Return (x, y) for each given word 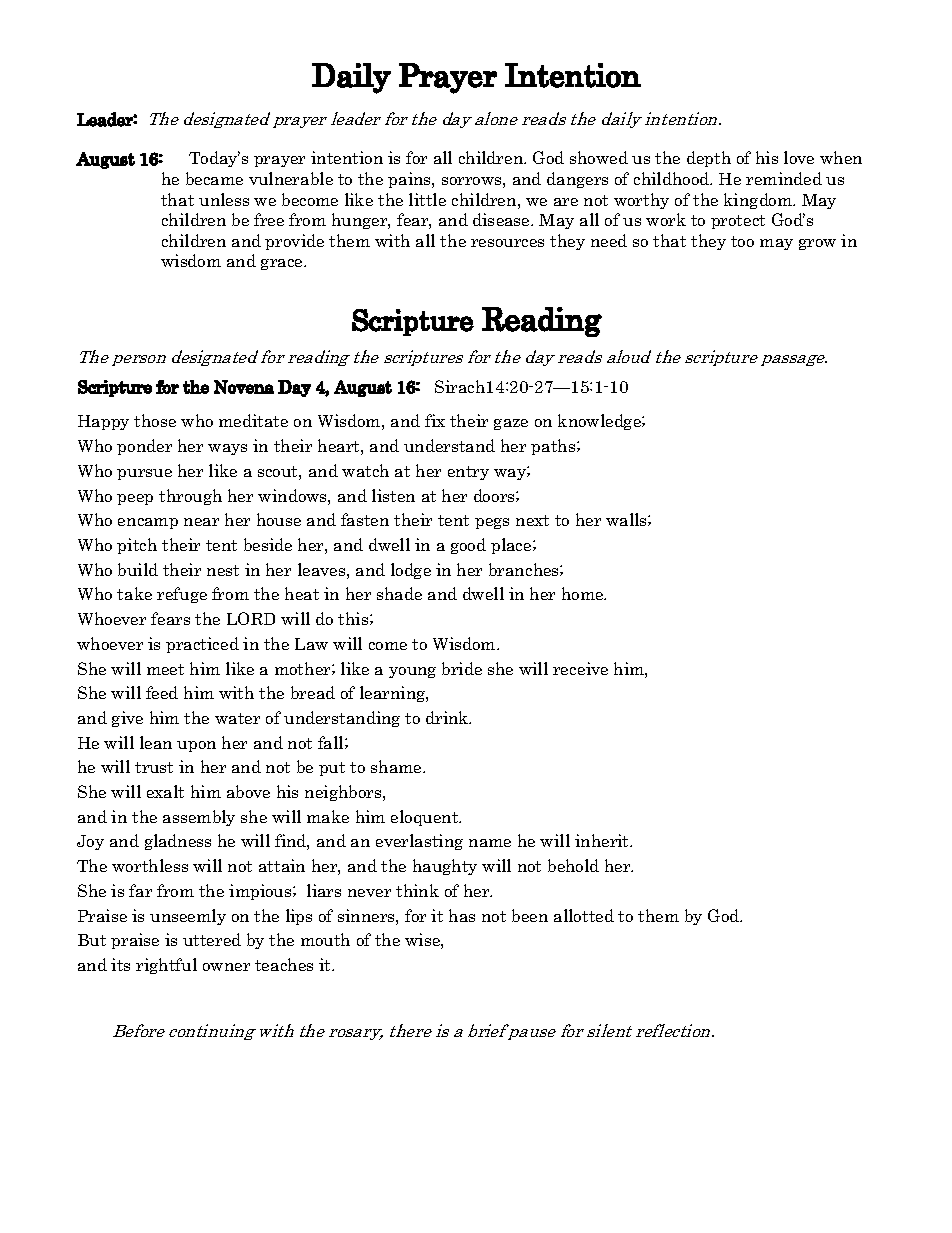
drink (448, 717)
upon (196, 746)
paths (554, 447)
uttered (212, 939)
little (427, 199)
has (462, 915)
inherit (603, 840)
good (468, 546)
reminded (784, 178)
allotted (584, 915)
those (155, 420)
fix (435, 420)
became (214, 178)
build (138, 569)
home (584, 593)
